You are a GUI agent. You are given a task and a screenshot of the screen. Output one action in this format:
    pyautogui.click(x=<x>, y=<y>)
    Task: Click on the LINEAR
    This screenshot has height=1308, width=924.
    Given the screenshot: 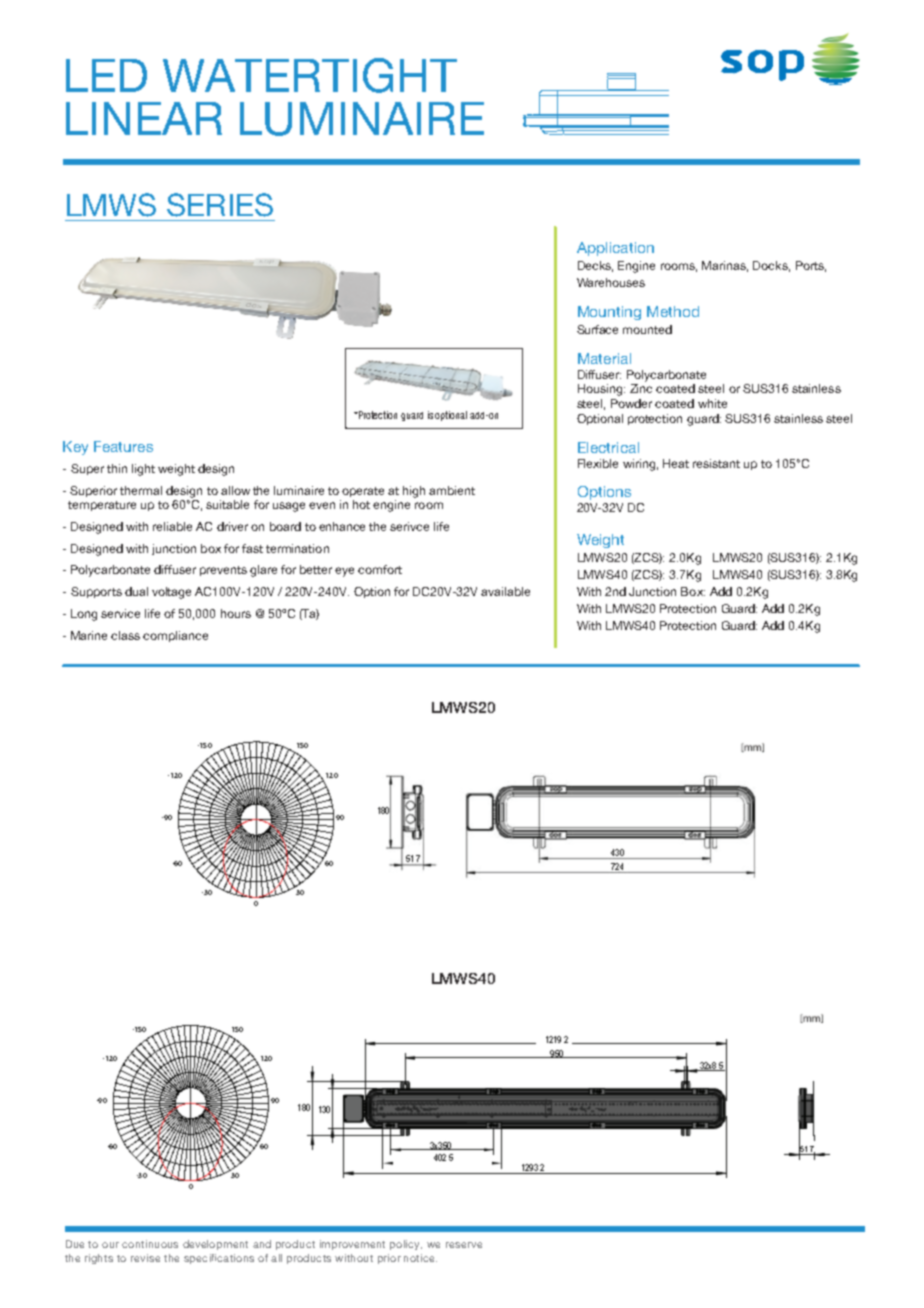 What is the action you would take?
    pyautogui.click(x=144, y=118)
